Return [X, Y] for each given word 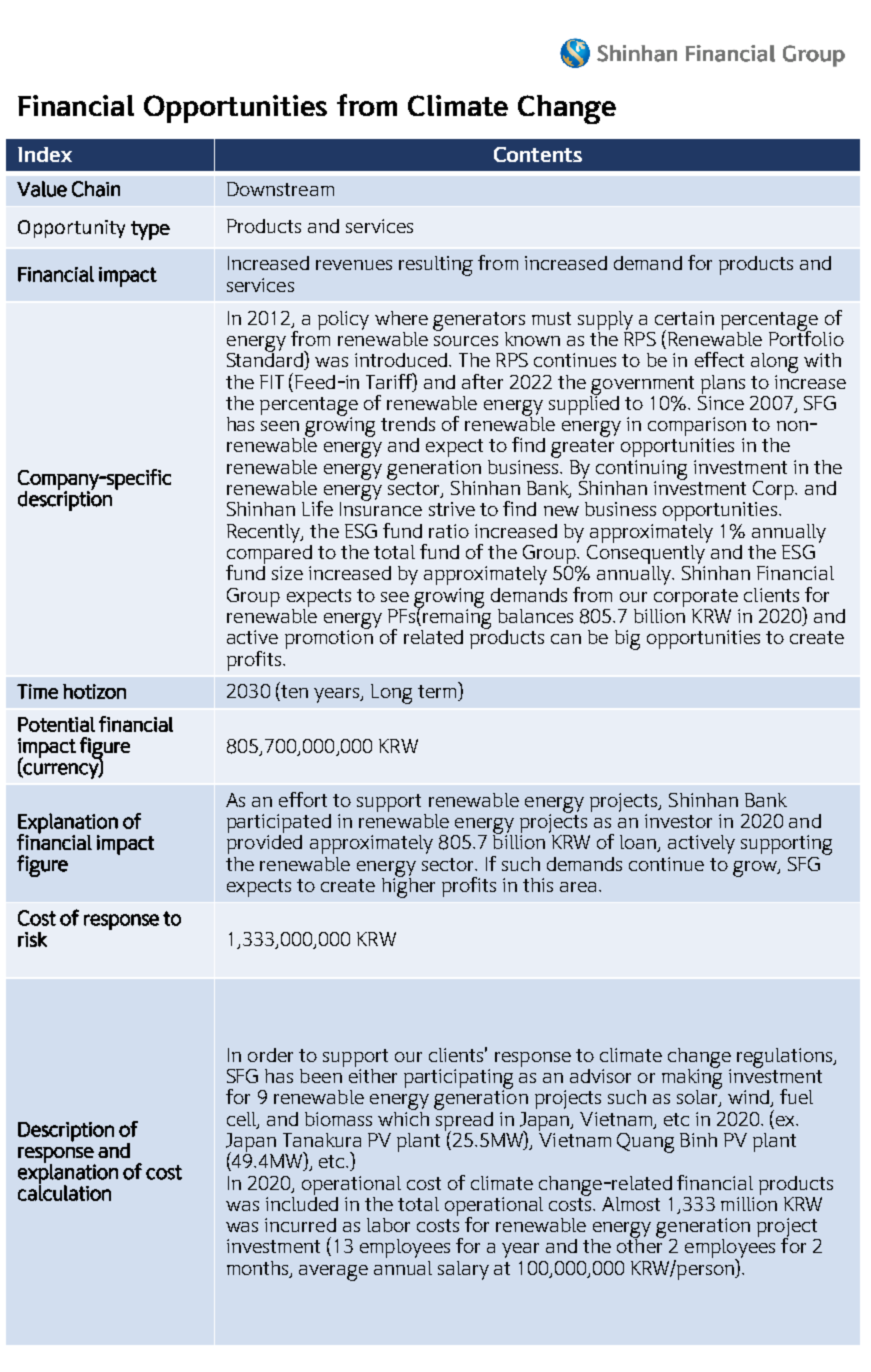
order [270, 1055]
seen [280, 426]
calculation [64, 1192]
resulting [436, 266]
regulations [786, 1058]
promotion [329, 638]
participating [458, 1080]
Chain [96, 189]
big [627, 640]
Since [721, 401]
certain [684, 318]
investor [678, 821]
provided [264, 844]
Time [37, 691]
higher [408, 886]
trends [408, 424]
